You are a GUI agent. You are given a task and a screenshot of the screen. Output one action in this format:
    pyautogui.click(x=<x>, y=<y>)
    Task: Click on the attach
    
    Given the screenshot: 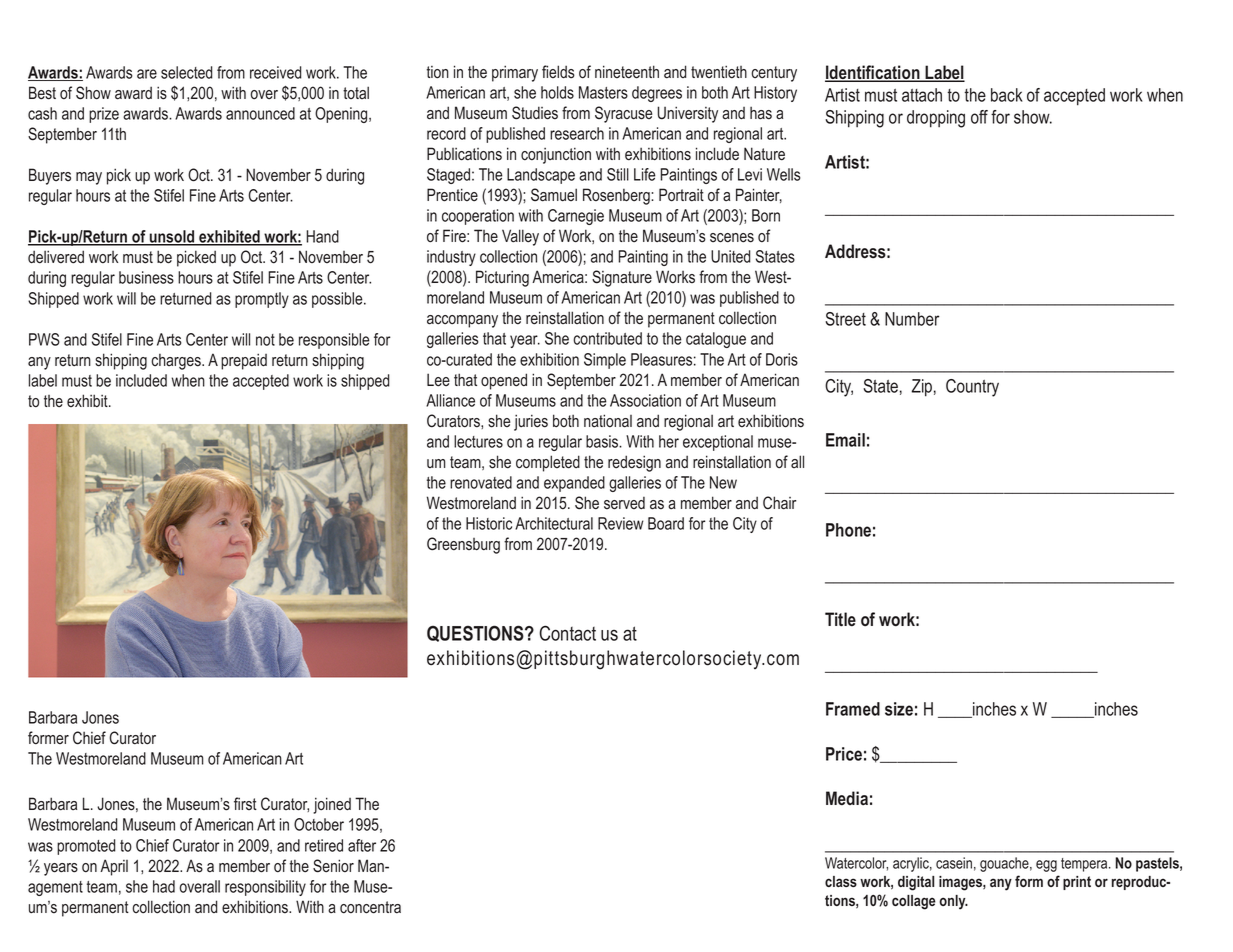 What is the action you would take?
    pyautogui.click(x=922, y=95)
